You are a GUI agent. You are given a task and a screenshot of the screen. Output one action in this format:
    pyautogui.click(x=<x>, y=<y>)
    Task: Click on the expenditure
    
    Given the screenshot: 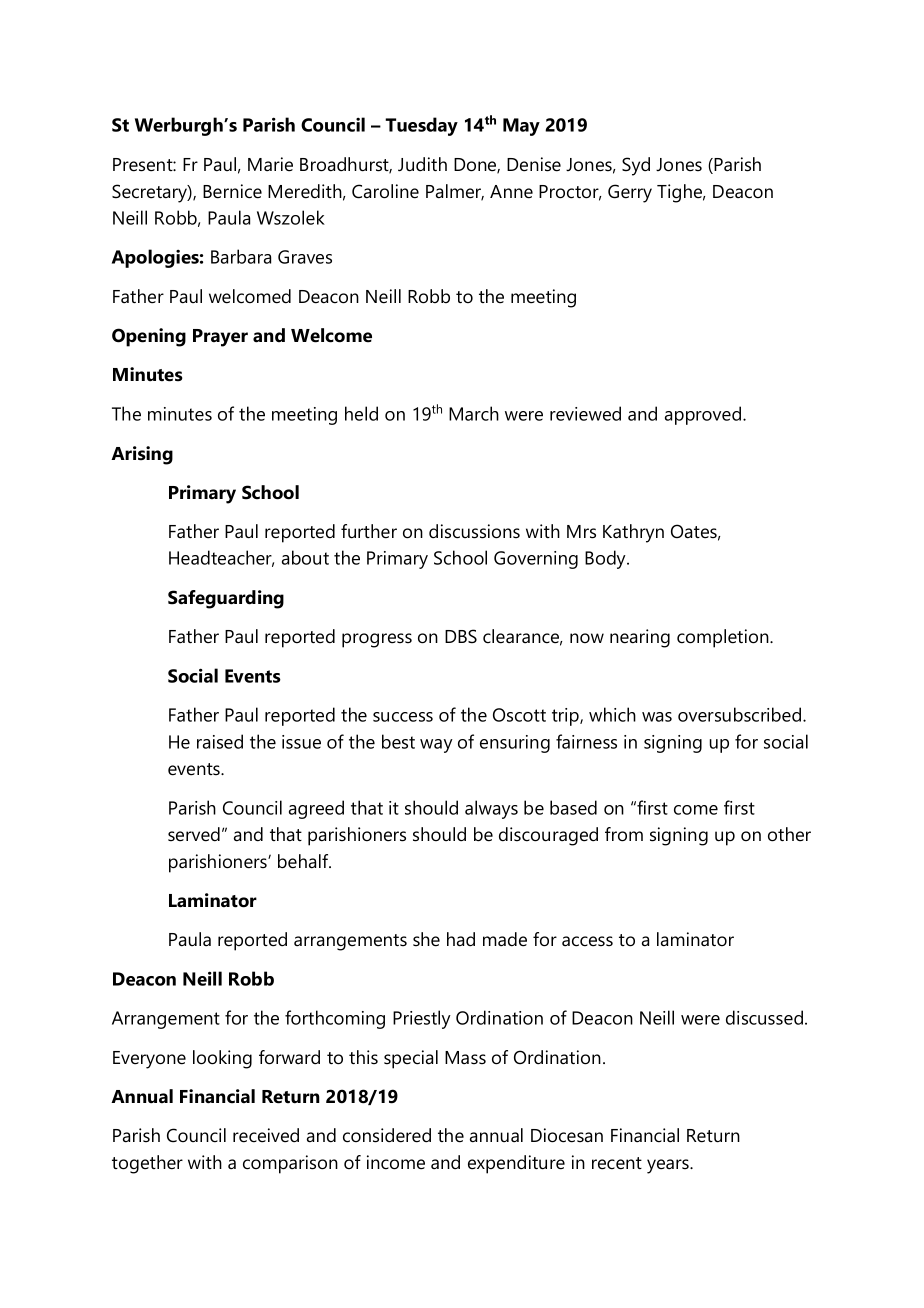 What is the action you would take?
    pyautogui.click(x=516, y=1164)
